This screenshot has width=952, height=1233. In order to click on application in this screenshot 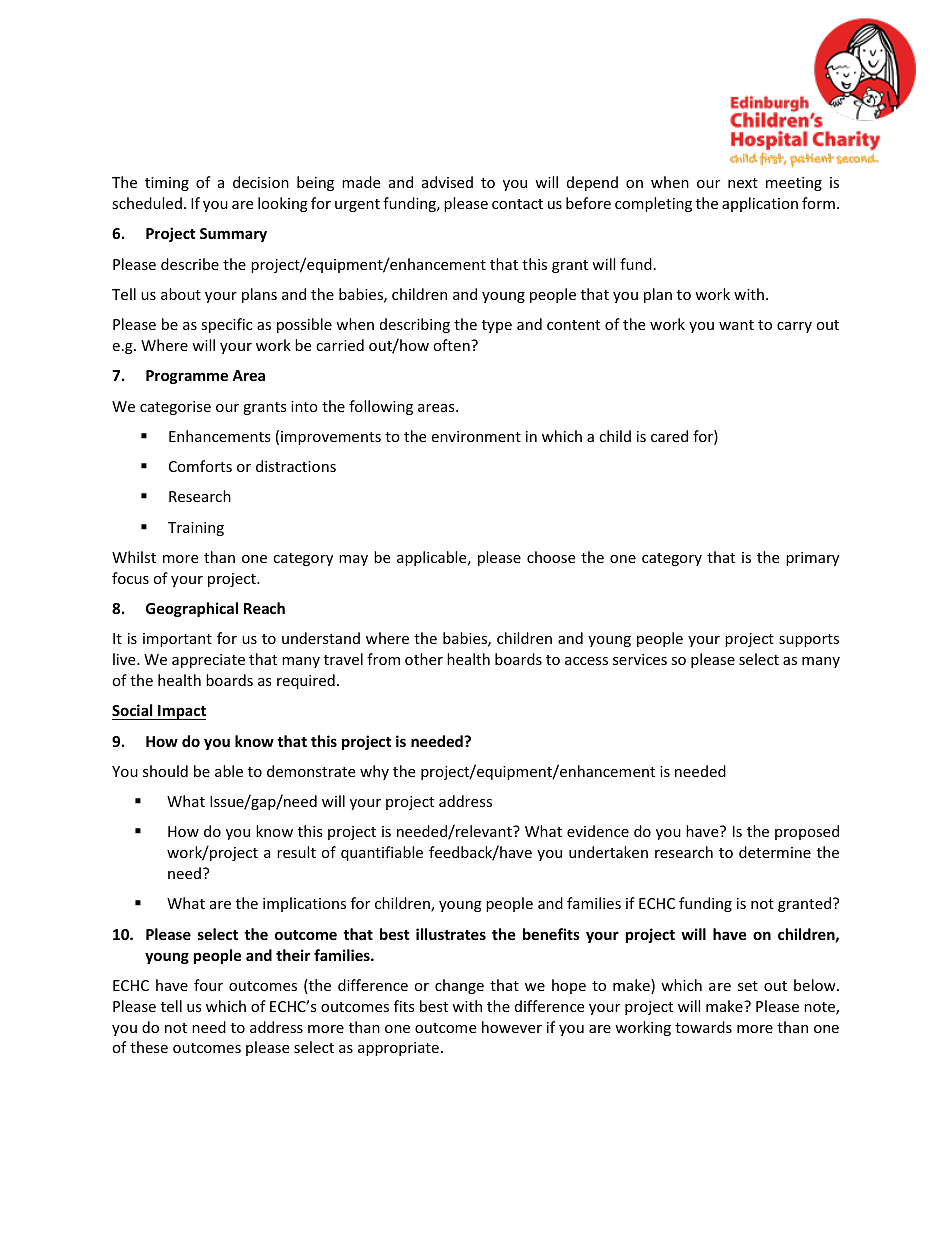, I will do `click(760, 204)`.
